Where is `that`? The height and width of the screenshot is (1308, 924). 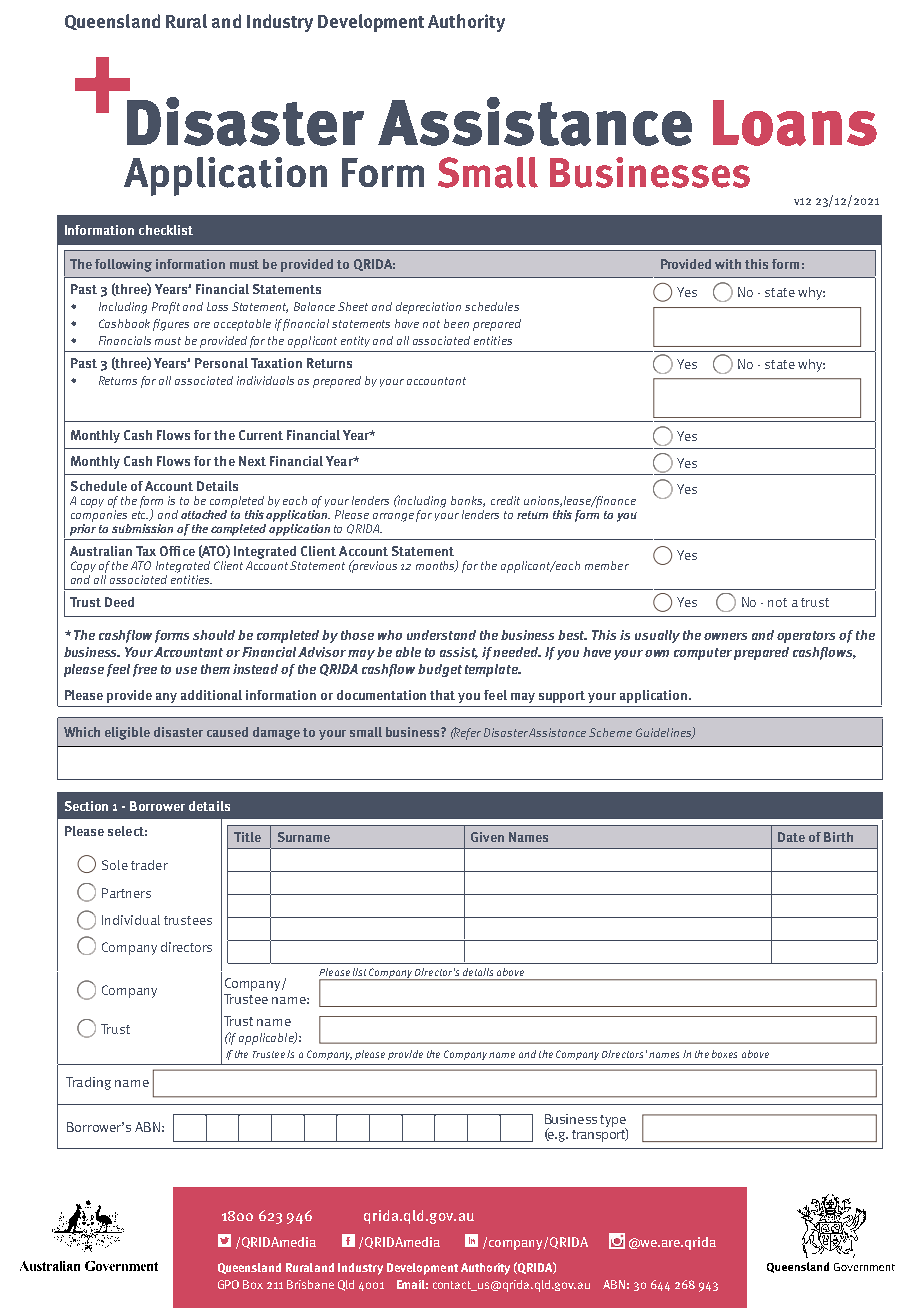 that is located at coordinates (442, 695).
